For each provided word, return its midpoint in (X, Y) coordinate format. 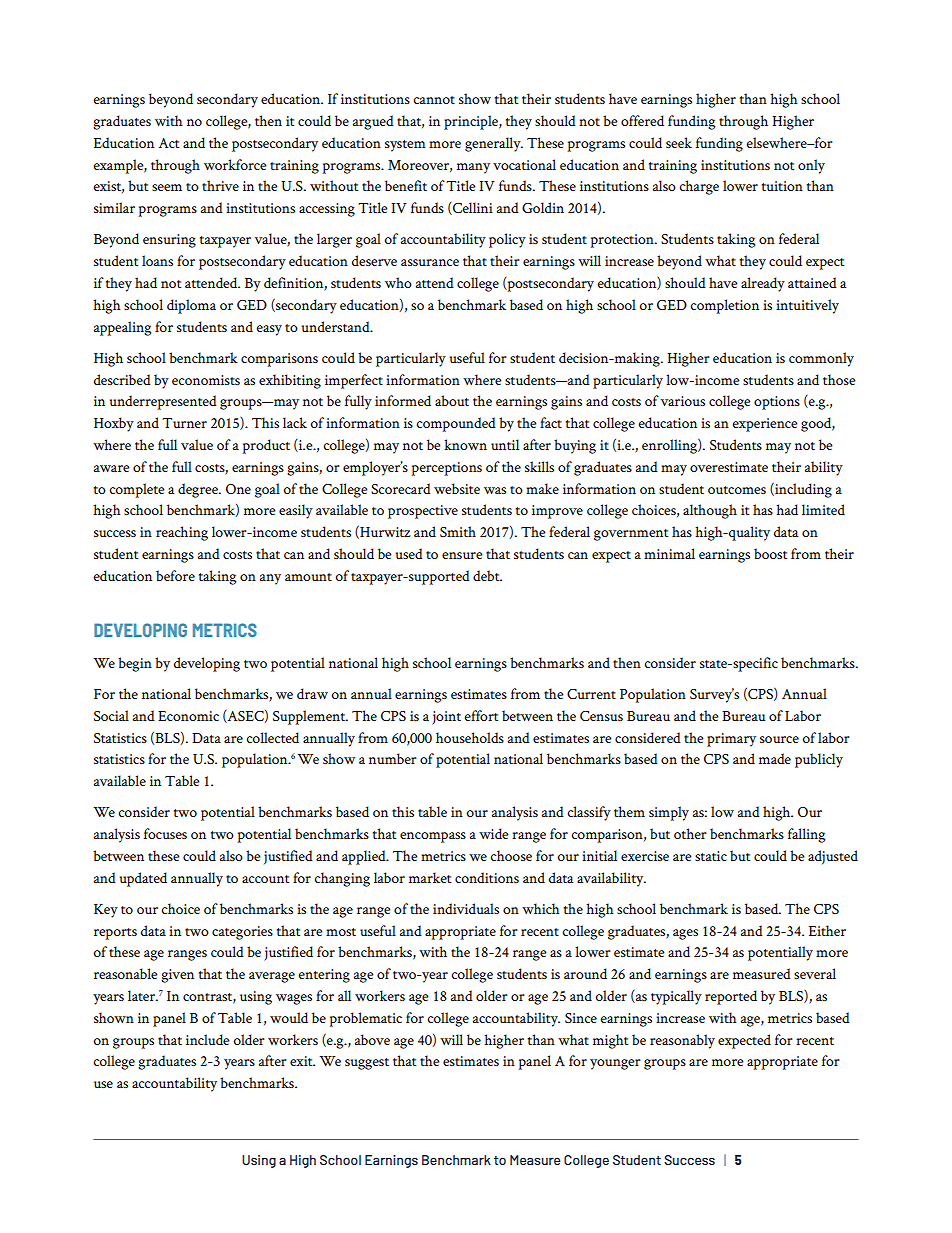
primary (731, 740)
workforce (235, 164)
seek (679, 142)
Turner (184, 423)
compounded (456, 424)
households (470, 737)
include (208, 1039)
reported (731, 997)
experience (765, 425)
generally (494, 144)
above (372, 1039)
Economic (188, 716)
